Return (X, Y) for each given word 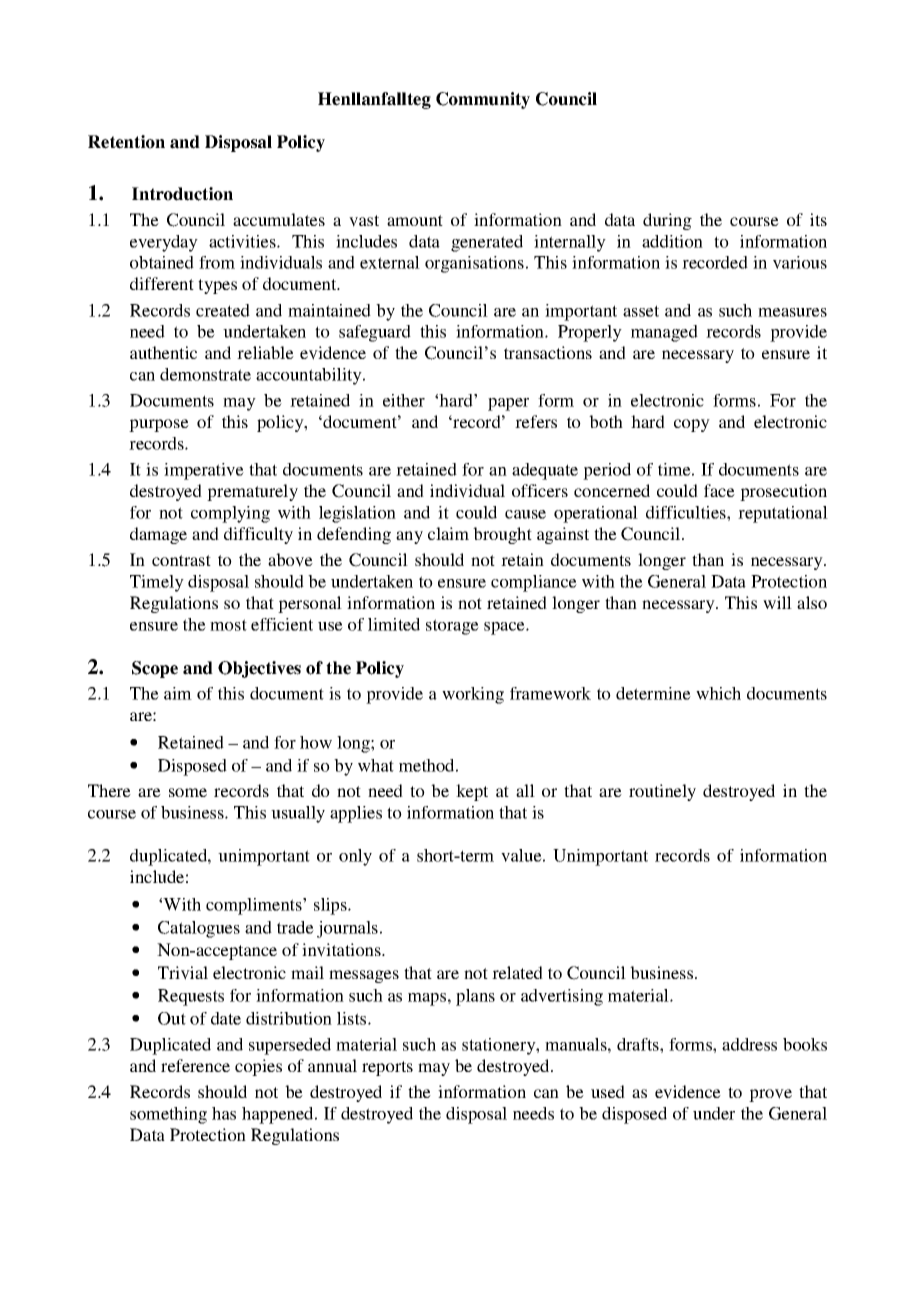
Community (483, 100)
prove (770, 1095)
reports (387, 1068)
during (667, 221)
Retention (126, 142)
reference (195, 1065)
